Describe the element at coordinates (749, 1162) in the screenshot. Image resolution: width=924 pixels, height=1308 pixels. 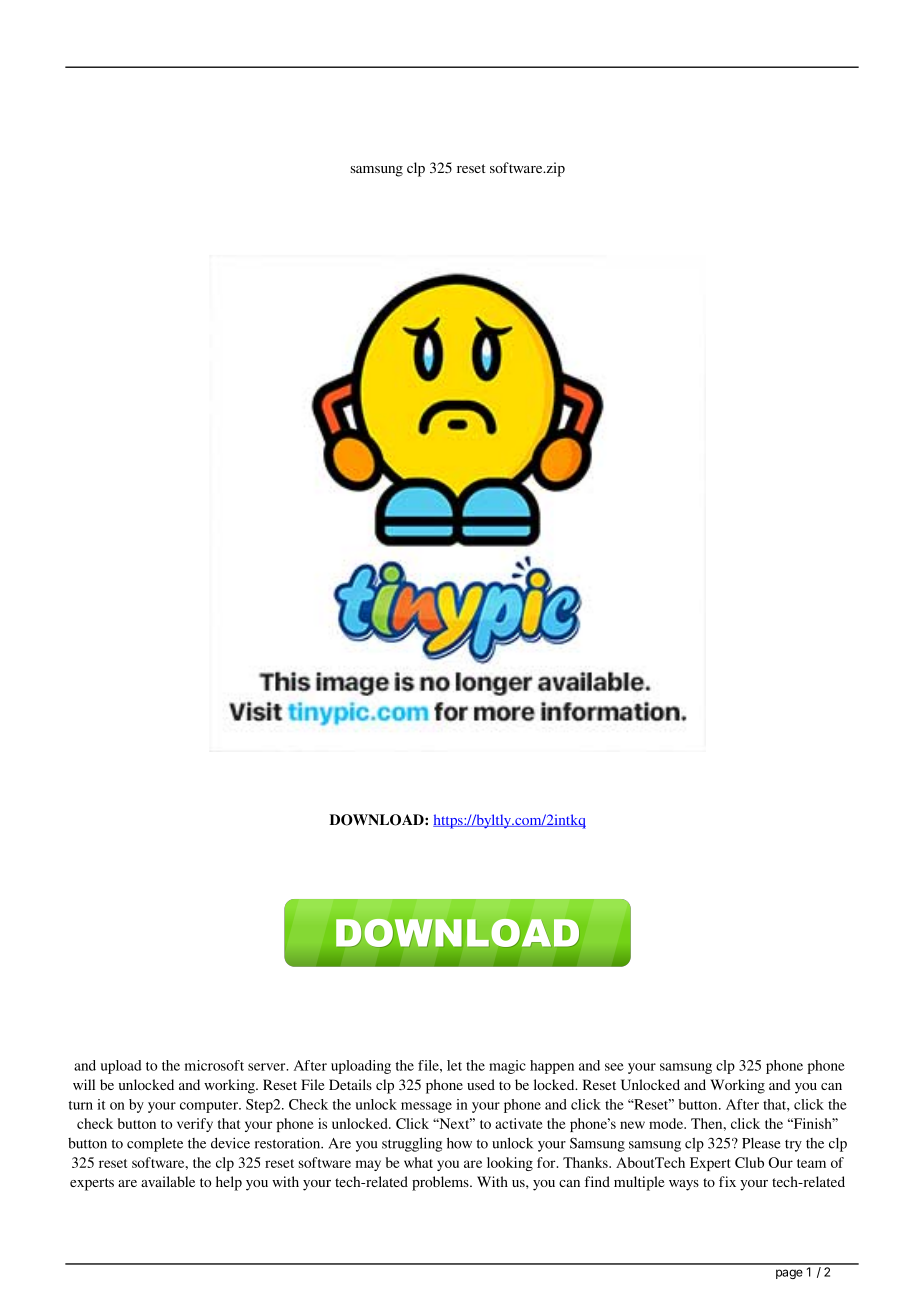
I see `Club` at that location.
